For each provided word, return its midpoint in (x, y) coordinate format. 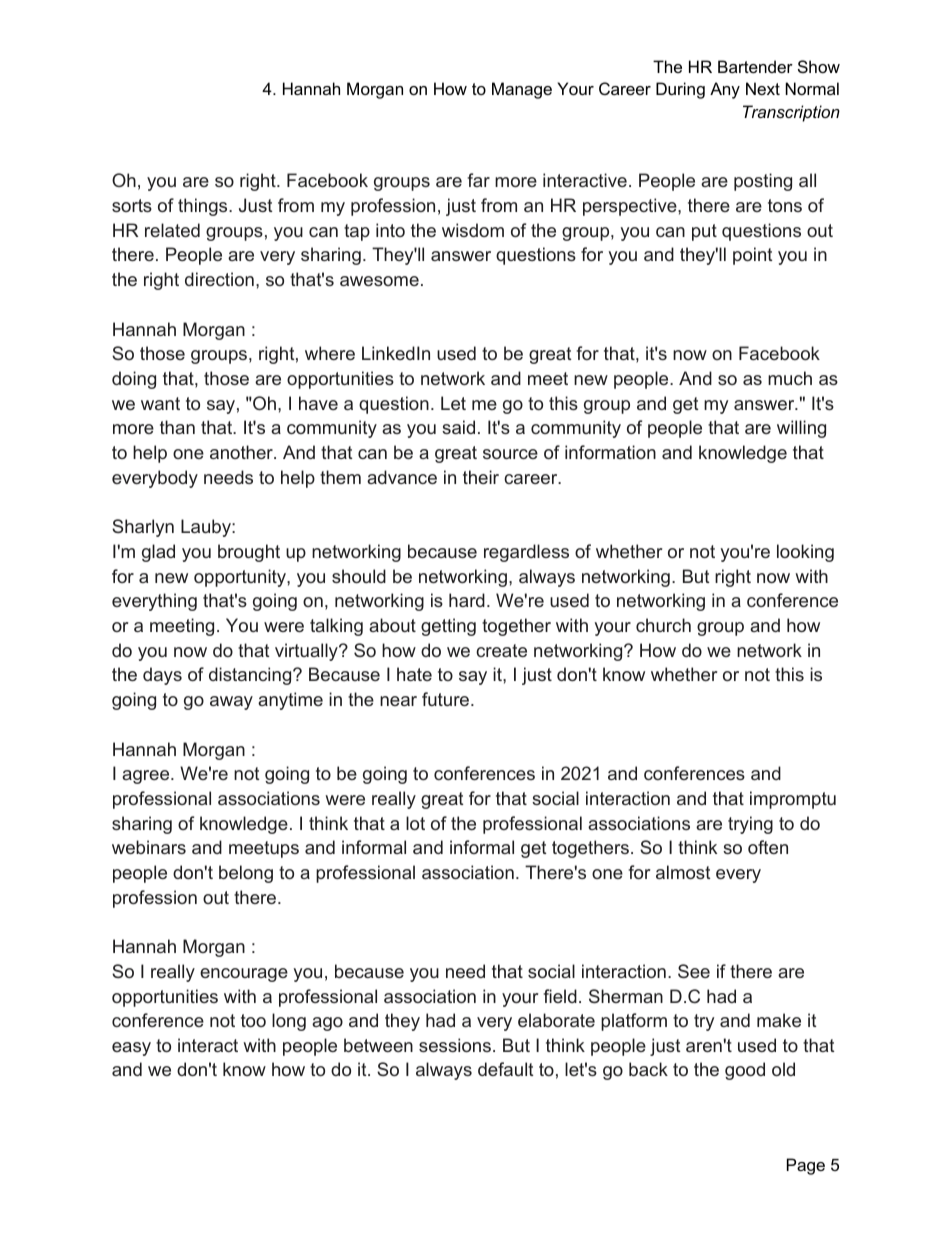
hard (467, 600)
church (663, 625)
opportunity (241, 578)
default (506, 1069)
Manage (522, 90)
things (204, 207)
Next (763, 88)
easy (131, 1049)
